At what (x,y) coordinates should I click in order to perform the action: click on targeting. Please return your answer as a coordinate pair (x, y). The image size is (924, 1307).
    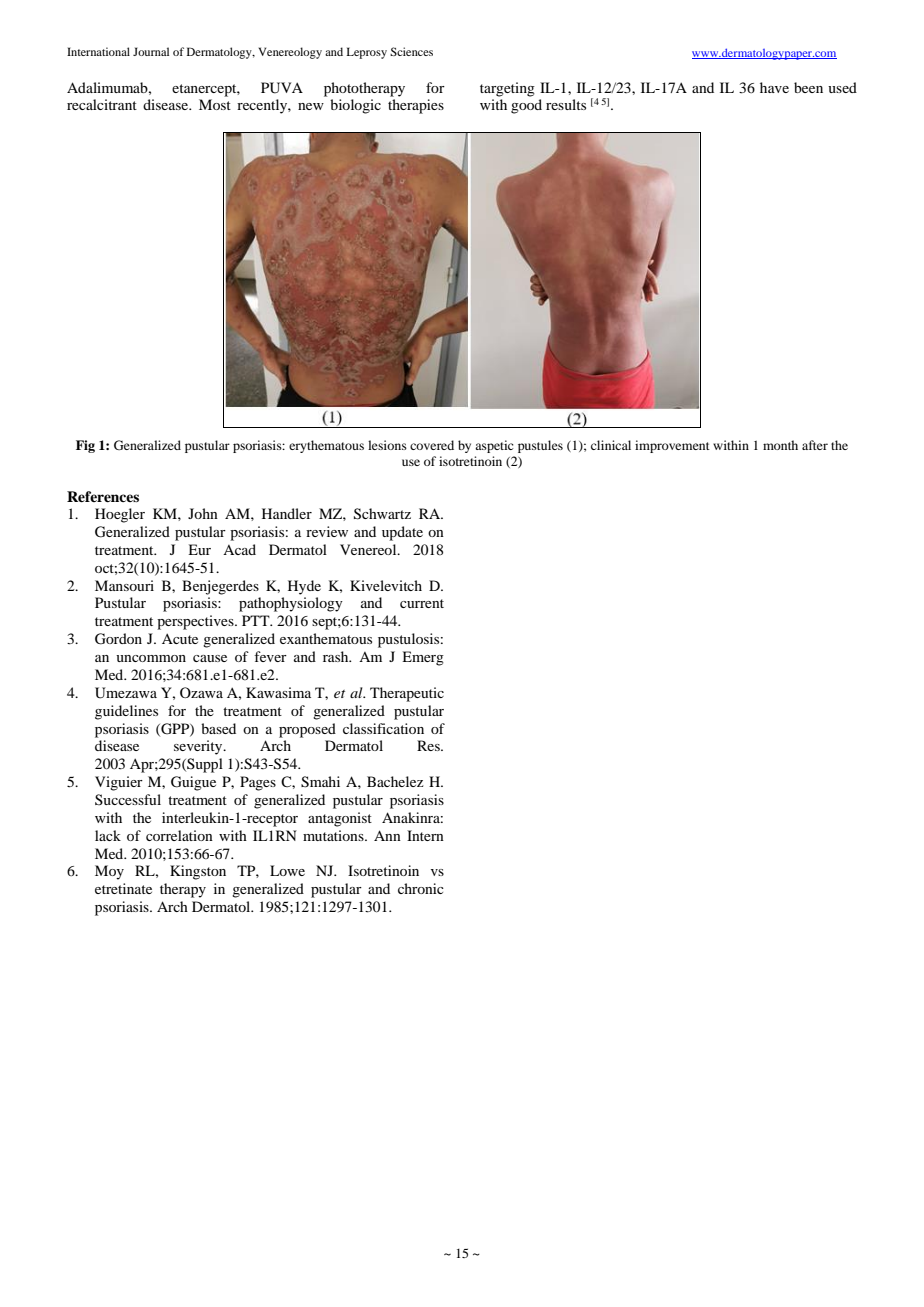
    Looking at the image, I should click on (507, 89).
